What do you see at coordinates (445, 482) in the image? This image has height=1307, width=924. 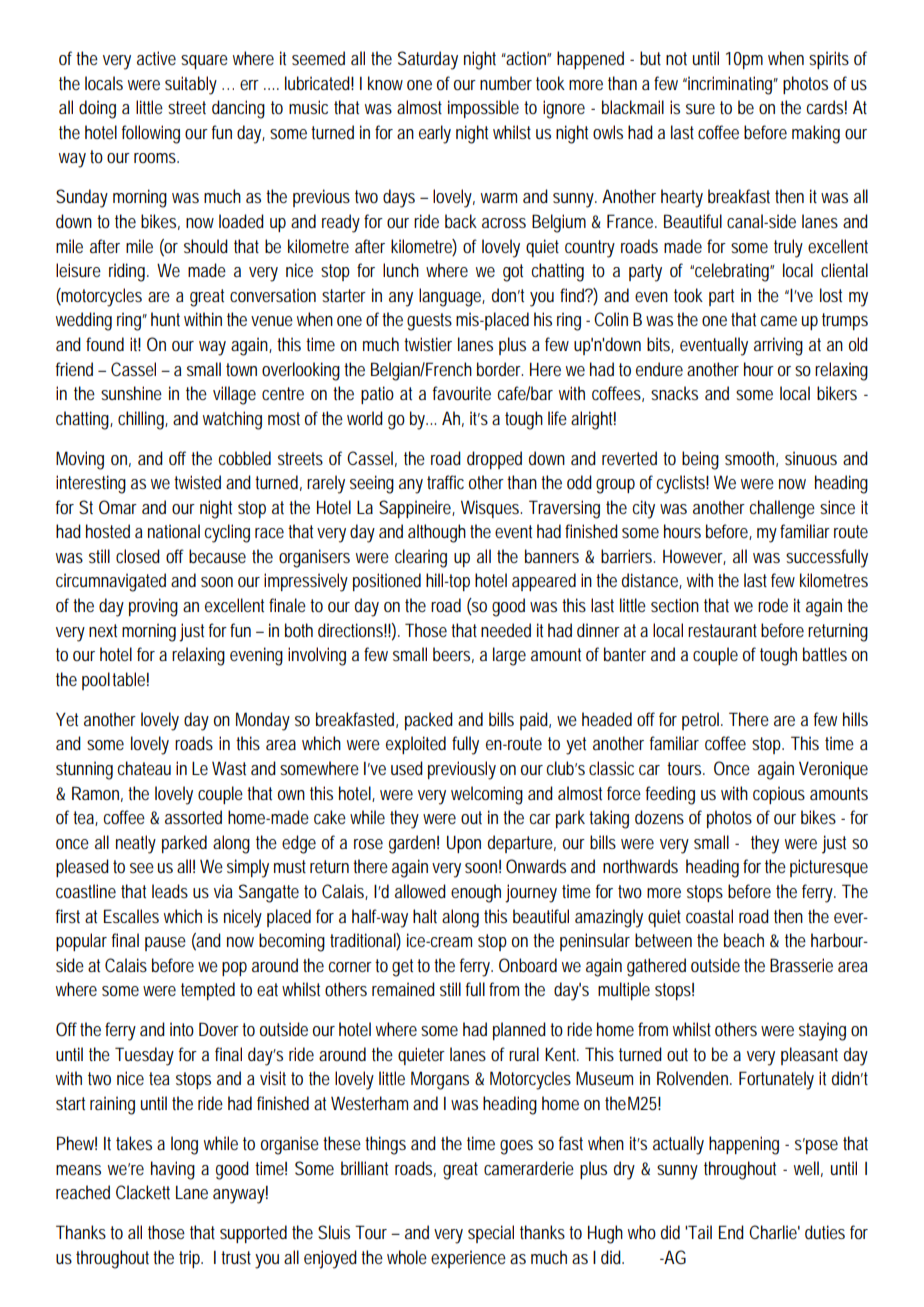 I see `traffic` at bounding box center [445, 482].
